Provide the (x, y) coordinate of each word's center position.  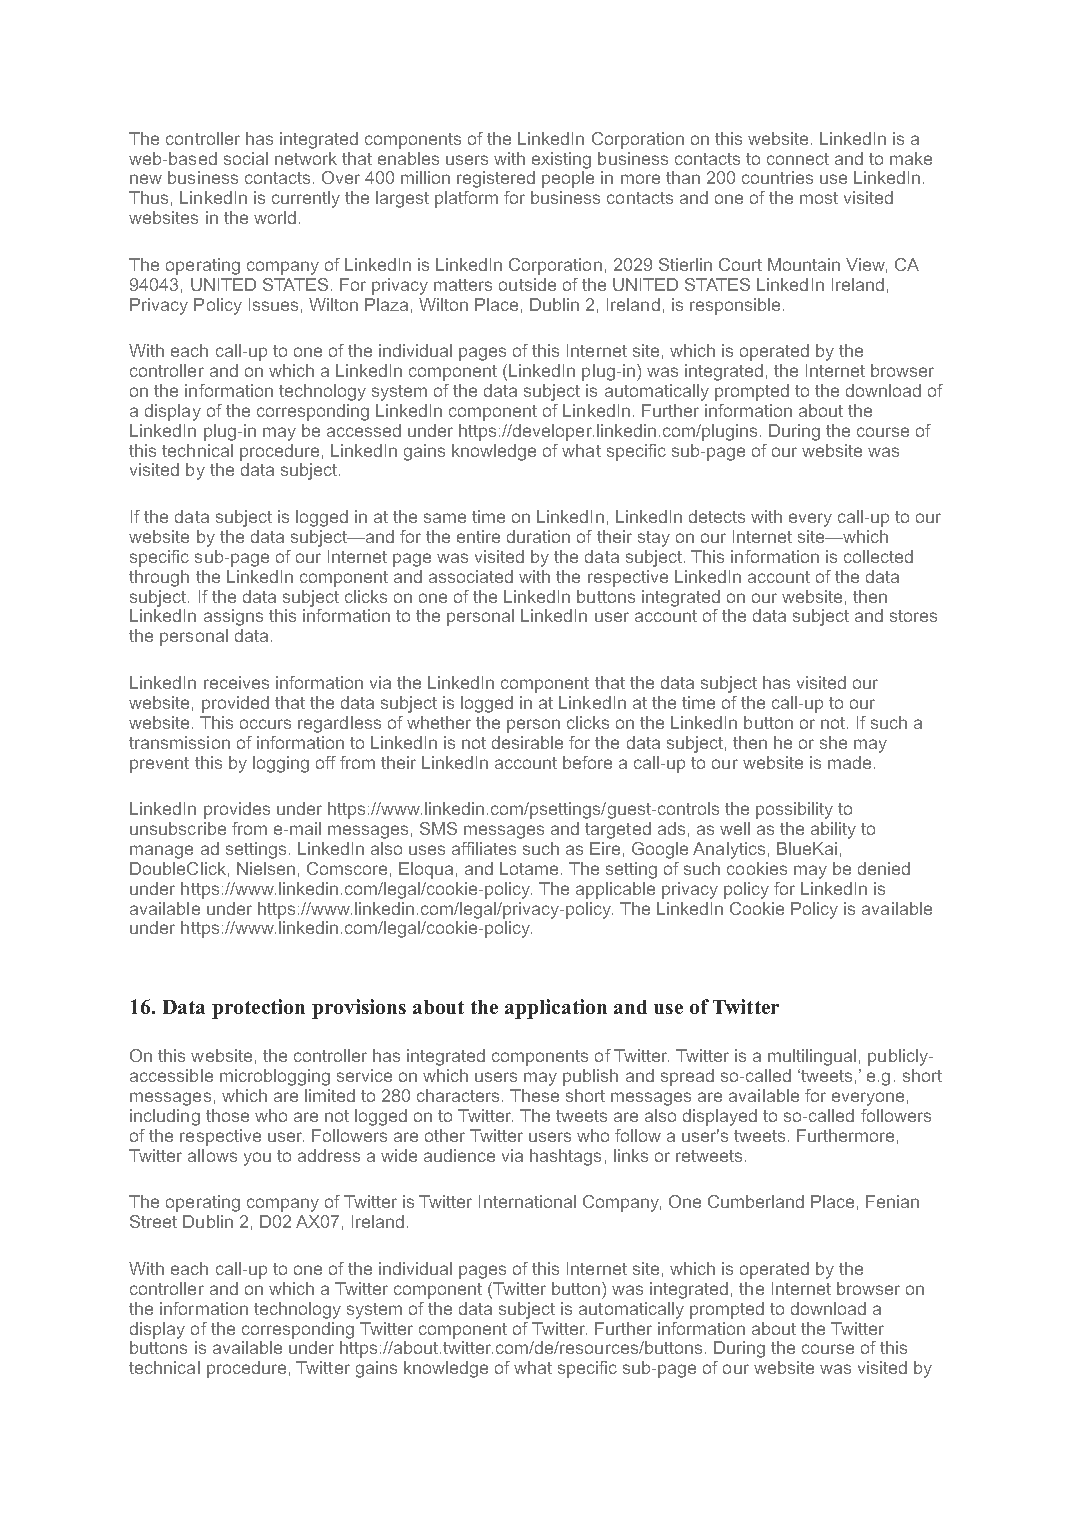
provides (237, 810)
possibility (794, 810)
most (819, 198)
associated (471, 576)
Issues (273, 304)
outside (527, 284)
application (556, 1009)
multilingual (812, 1057)
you (257, 1159)
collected (878, 556)
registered (496, 179)
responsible (735, 306)
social (246, 158)
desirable (527, 742)
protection (258, 1009)
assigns (233, 617)
